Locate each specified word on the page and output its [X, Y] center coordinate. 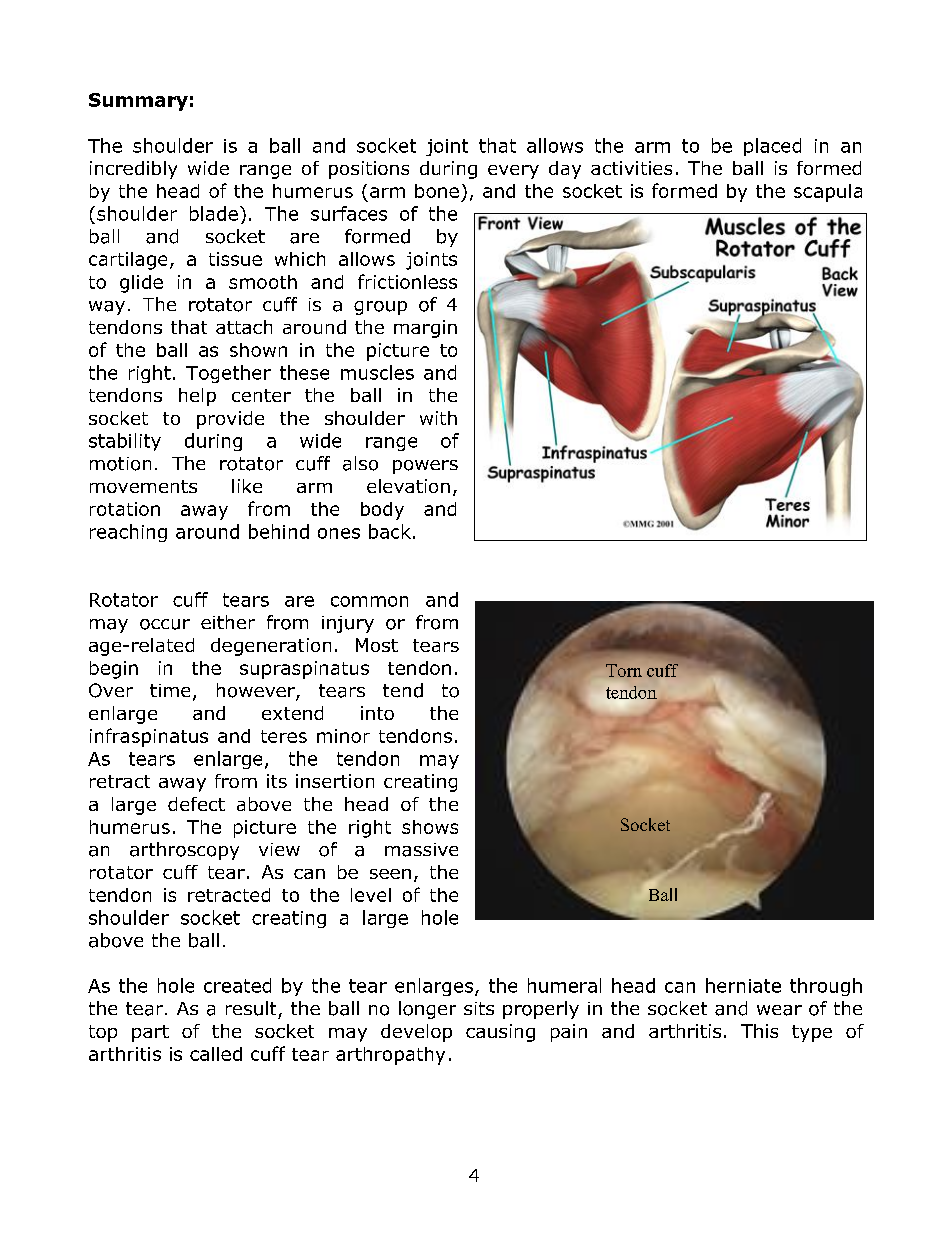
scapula [828, 193]
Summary [138, 102]
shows [430, 827]
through [826, 987]
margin [425, 329]
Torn [624, 670]
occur [165, 624]
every [513, 172]
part [150, 1033]
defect [196, 804]
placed [772, 147]
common [369, 601]
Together [228, 374]
